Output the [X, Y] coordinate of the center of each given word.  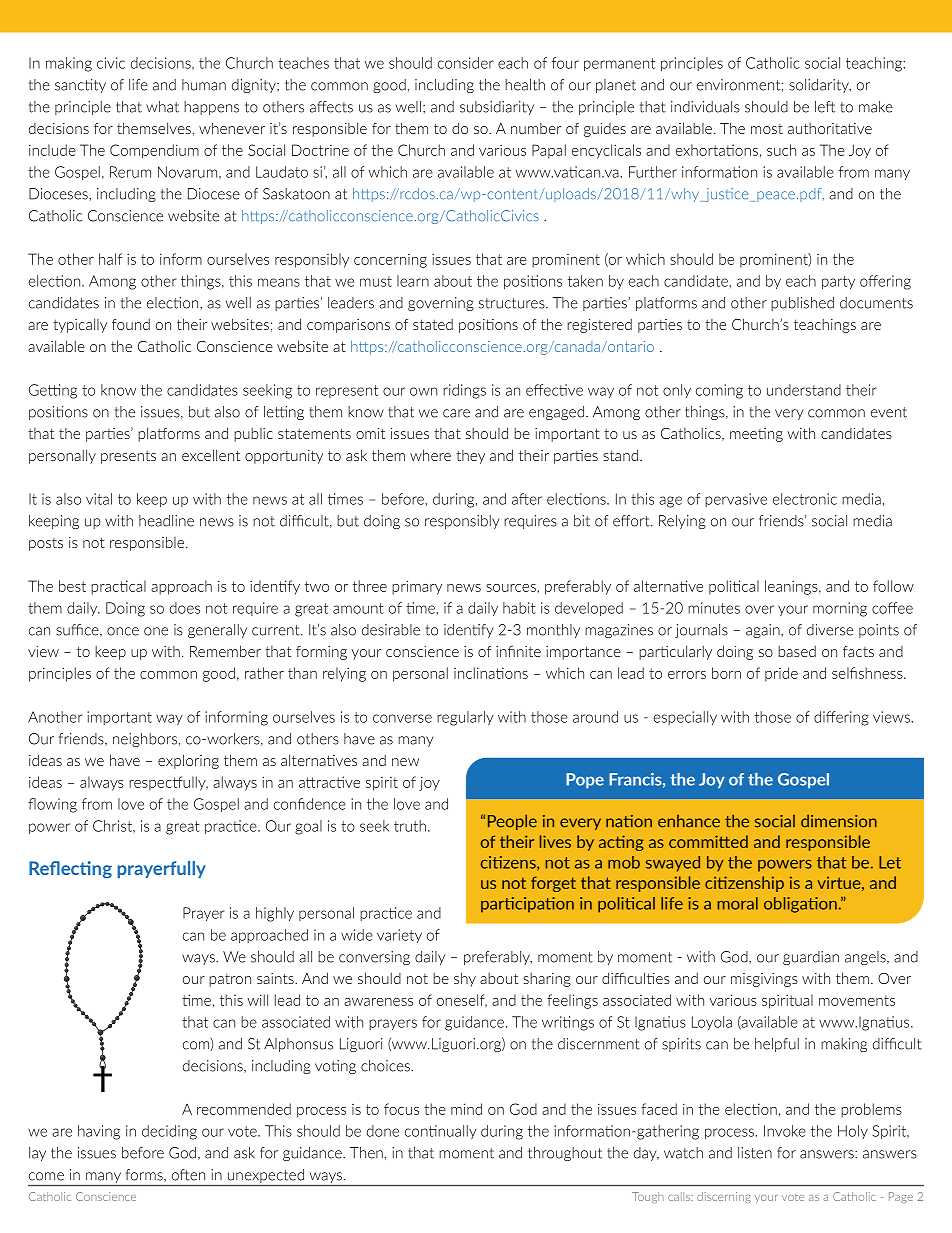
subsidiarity [497, 108]
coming [719, 391]
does [185, 608]
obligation [800, 905]
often [188, 1175]
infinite [518, 651]
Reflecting [70, 870]
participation [527, 905]
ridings [464, 391]
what [162, 107]
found [131, 324]
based [797, 651]
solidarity [820, 86]
